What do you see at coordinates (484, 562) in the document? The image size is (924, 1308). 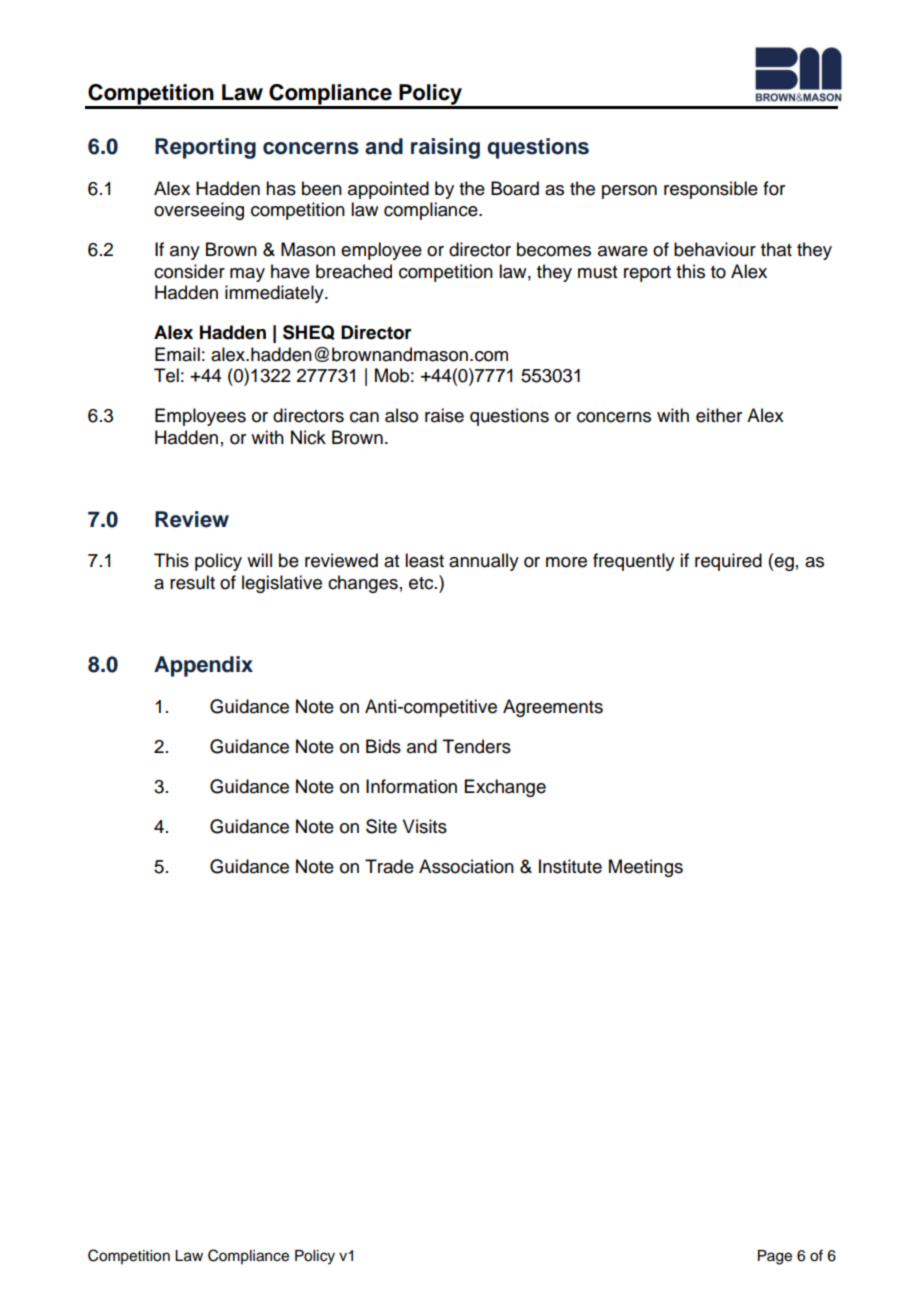 I see `annually` at bounding box center [484, 562].
